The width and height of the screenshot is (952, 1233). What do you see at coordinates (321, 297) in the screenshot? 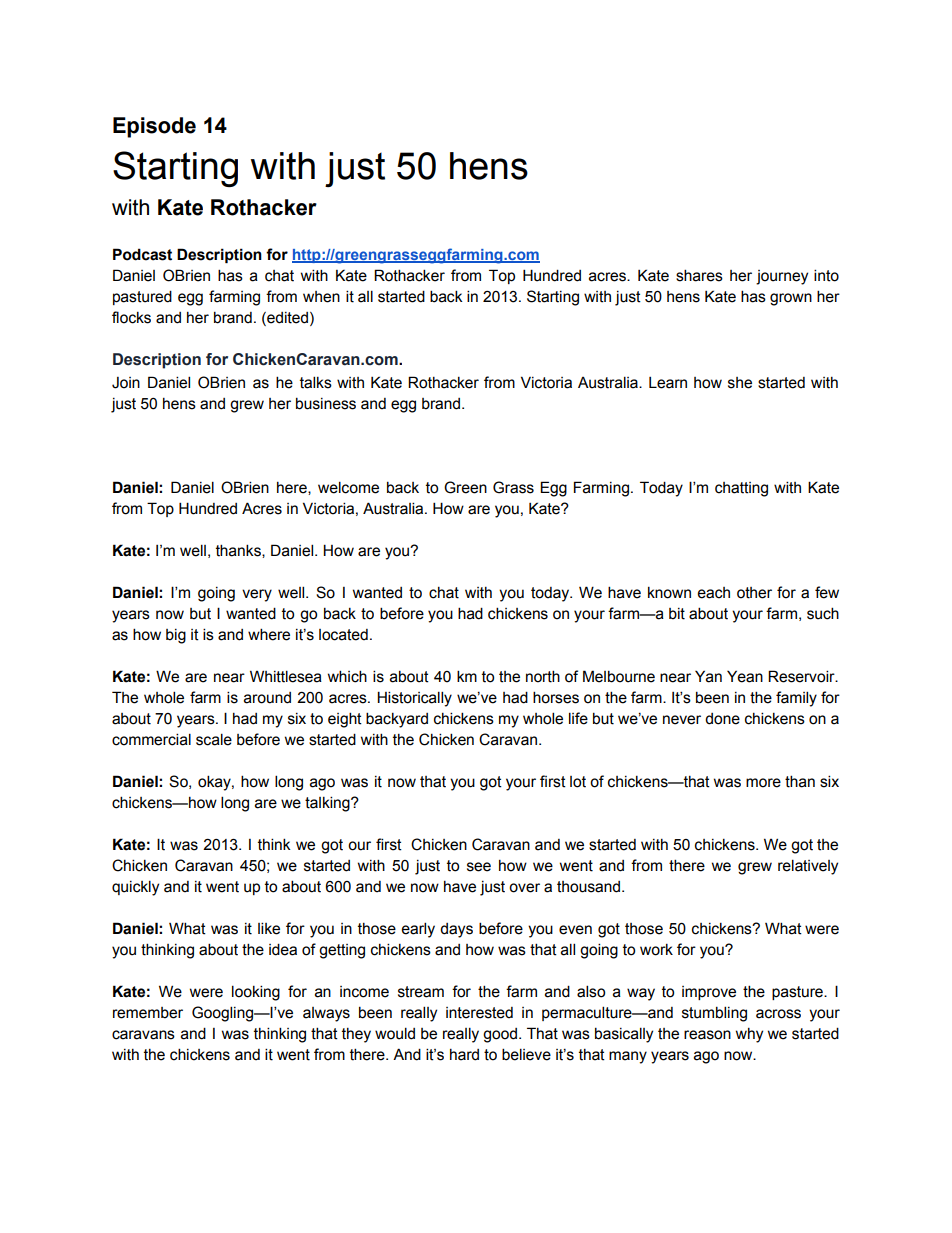
I see `when` at bounding box center [321, 297].
